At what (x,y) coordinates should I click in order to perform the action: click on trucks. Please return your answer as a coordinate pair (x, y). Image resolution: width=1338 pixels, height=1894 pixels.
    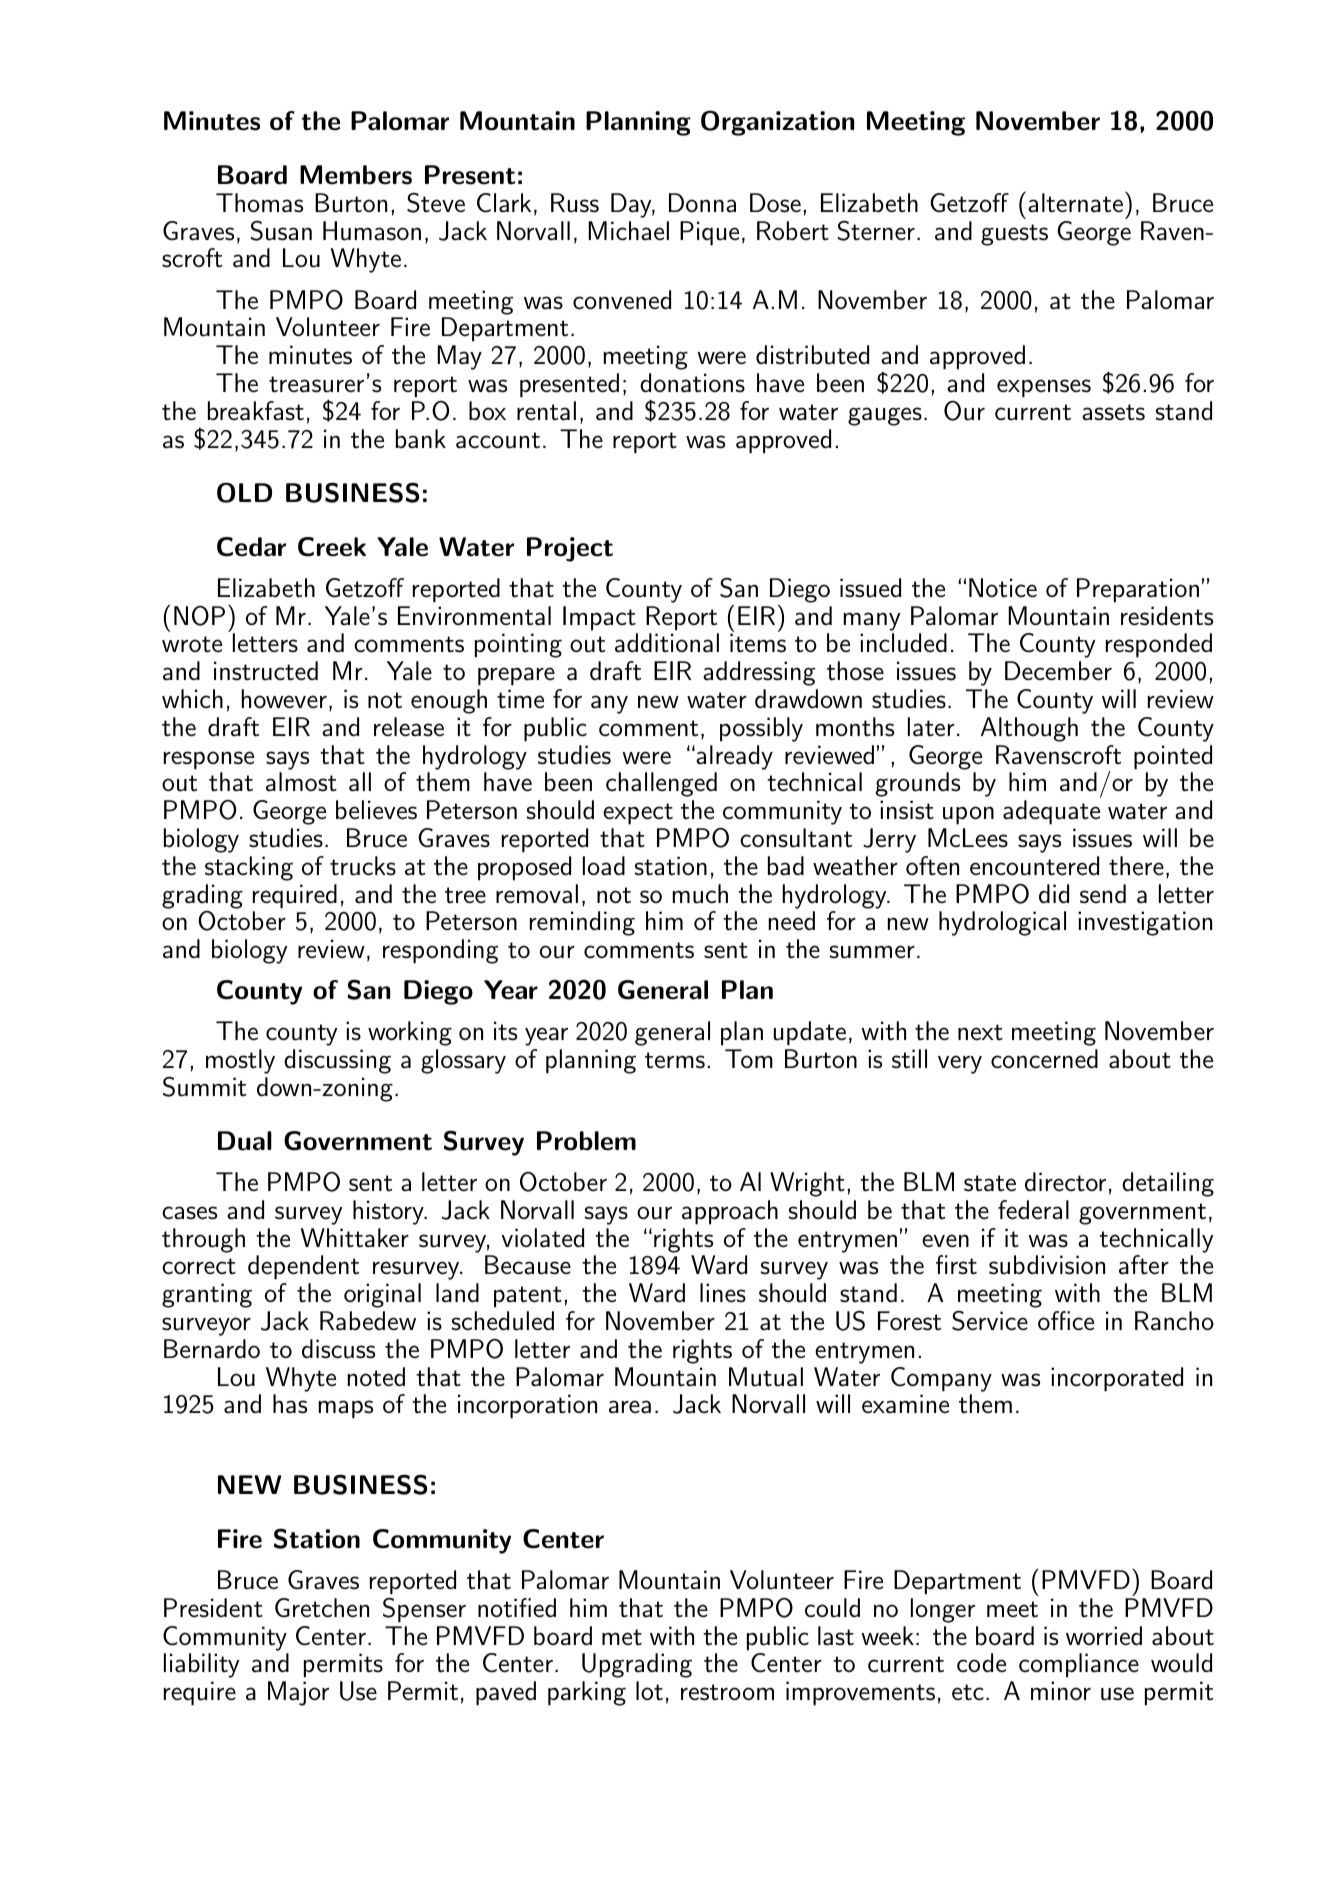
    Looking at the image, I should click on (363, 866).
